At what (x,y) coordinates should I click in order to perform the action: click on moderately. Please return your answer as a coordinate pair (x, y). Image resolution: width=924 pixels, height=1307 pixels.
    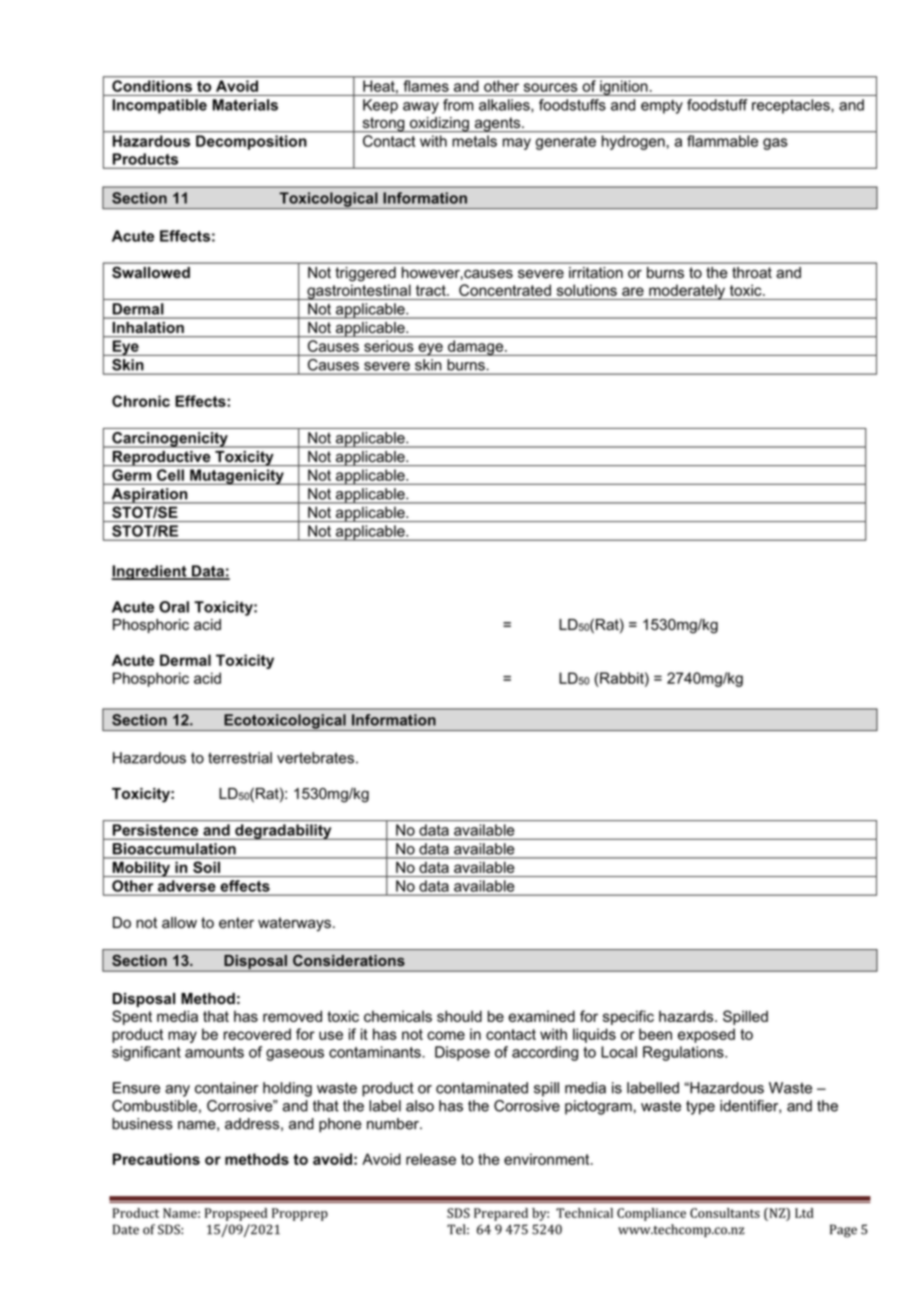
    Looking at the image, I should click on (687, 292).
